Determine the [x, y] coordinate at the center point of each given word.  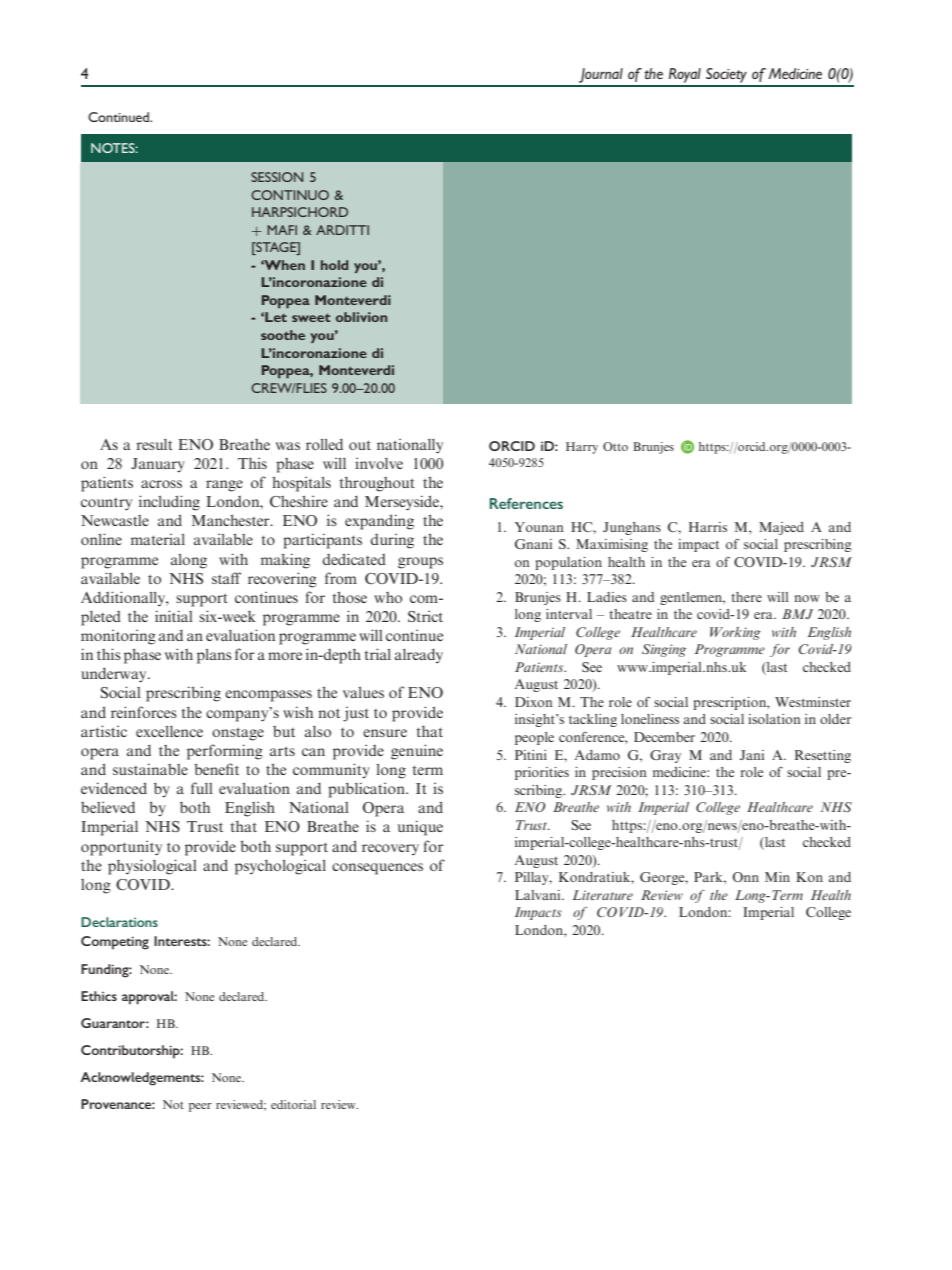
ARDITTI [342, 230]
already [419, 655]
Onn [746, 877]
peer [200, 1107]
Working [735, 633]
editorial [293, 1104]
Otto [615, 446]
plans [214, 656]
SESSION [277, 177]
